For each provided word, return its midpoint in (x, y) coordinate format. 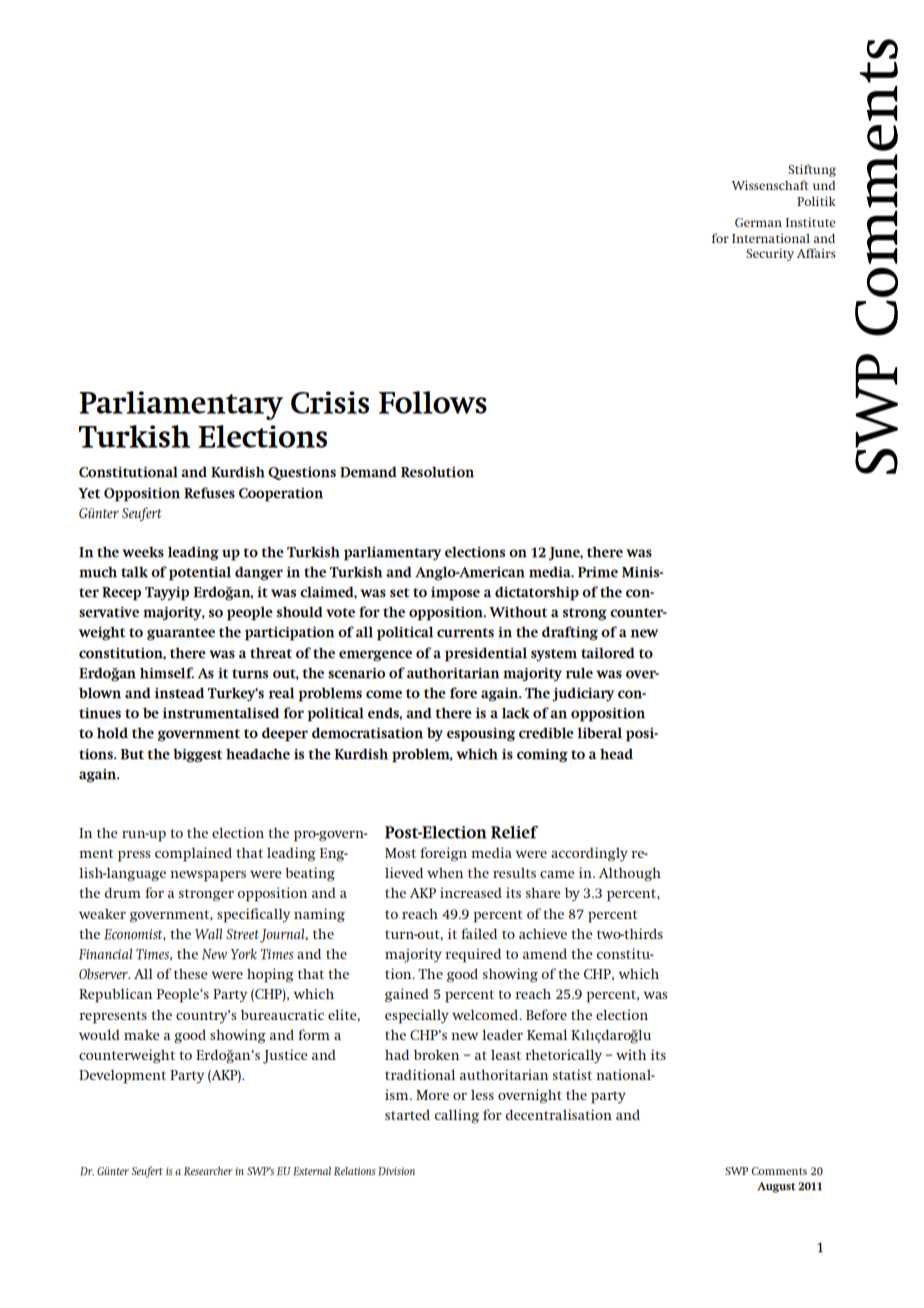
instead (179, 693)
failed (479, 933)
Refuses (209, 493)
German (758, 222)
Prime (598, 572)
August (776, 1187)
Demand (368, 472)
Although (630, 874)
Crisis (330, 402)
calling (457, 1116)
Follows (433, 402)
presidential (486, 654)
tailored (608, 653)
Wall (208, 933)
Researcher (208, 1171)
